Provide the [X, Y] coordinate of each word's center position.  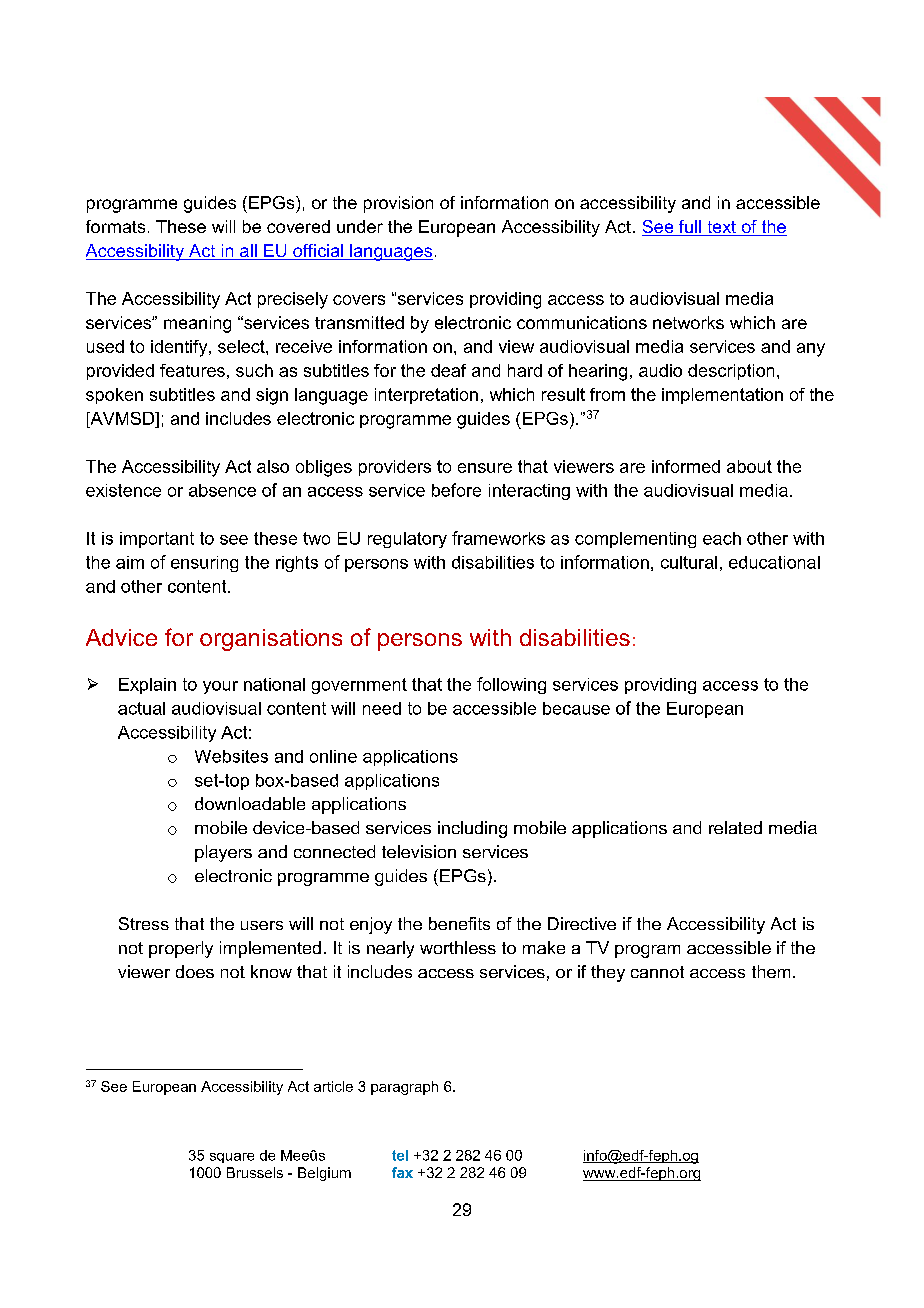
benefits [459, 923]
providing [660, 686]
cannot [657, 972]
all [248, 252]
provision [398, 204]
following [511, 685]
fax [402, 1172]
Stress [144, 923]
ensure [485, 468]
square [232, 1158]
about [749, 466]
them [771, 971]
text [721, 228]
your [220, 687]
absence [222, 490]
